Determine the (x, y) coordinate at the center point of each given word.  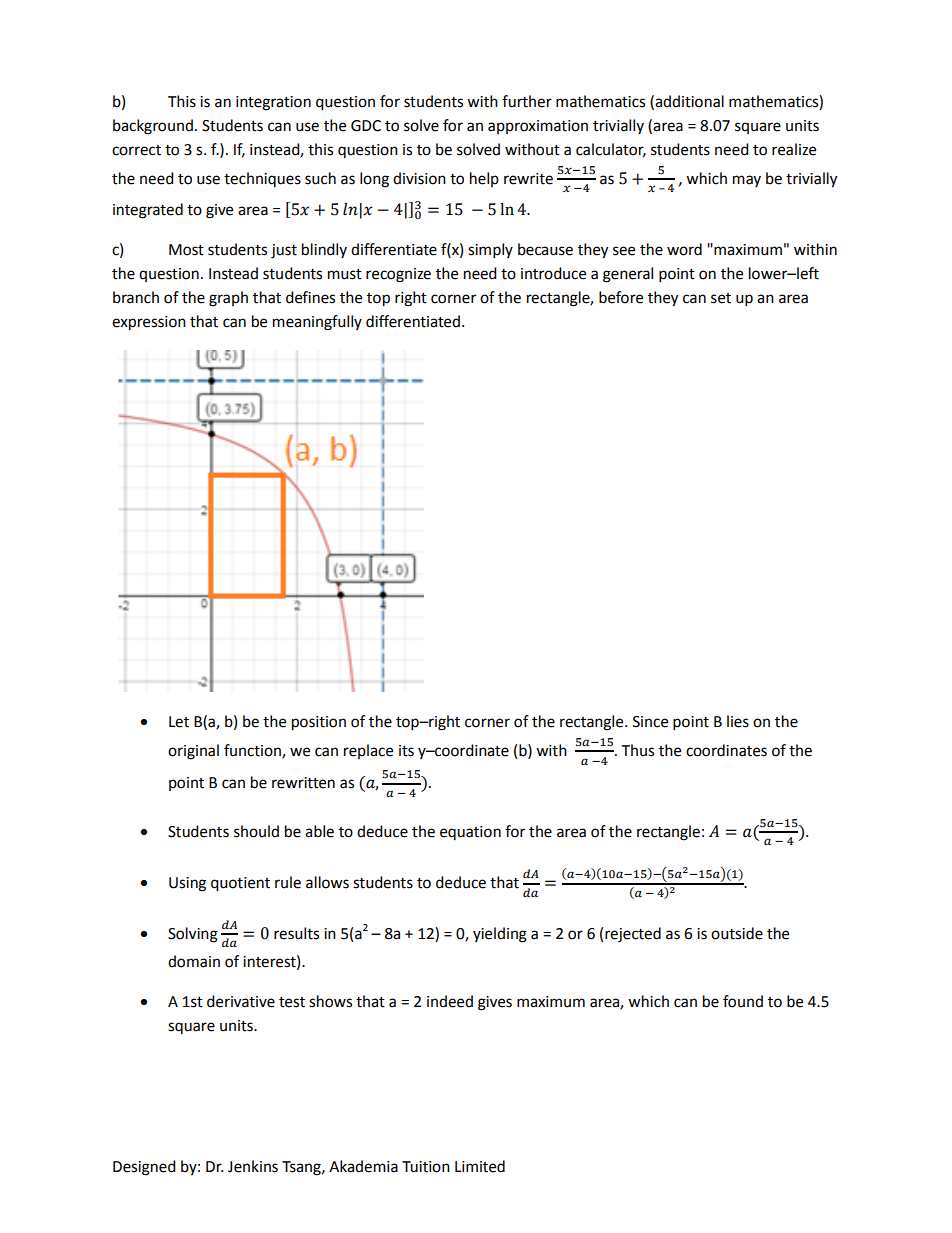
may (747, 181)
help (484, 179)
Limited (480, 1166)
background (153, 127)
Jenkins (253, 1166)
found (743, 1001)
